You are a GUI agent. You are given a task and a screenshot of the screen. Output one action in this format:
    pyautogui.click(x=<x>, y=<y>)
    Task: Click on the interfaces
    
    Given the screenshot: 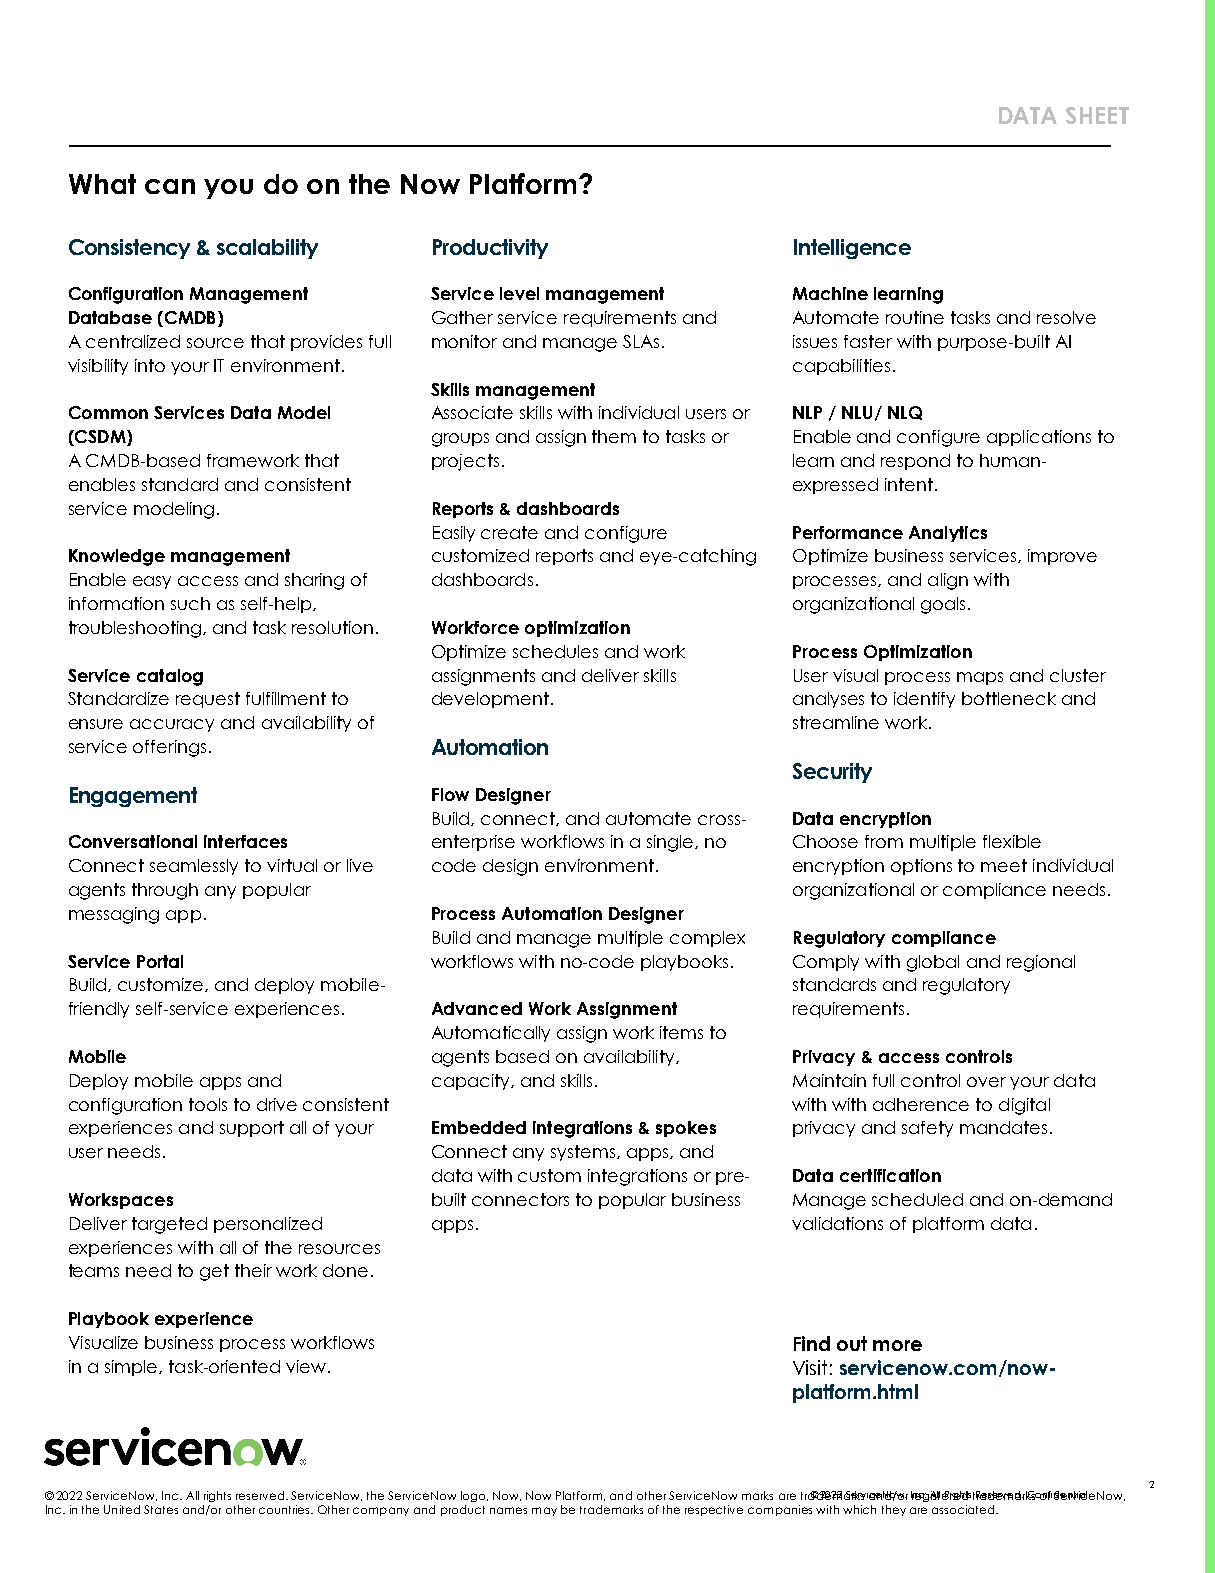 What is the action you would take?
    pyautogui.click(x=245, y=841)
